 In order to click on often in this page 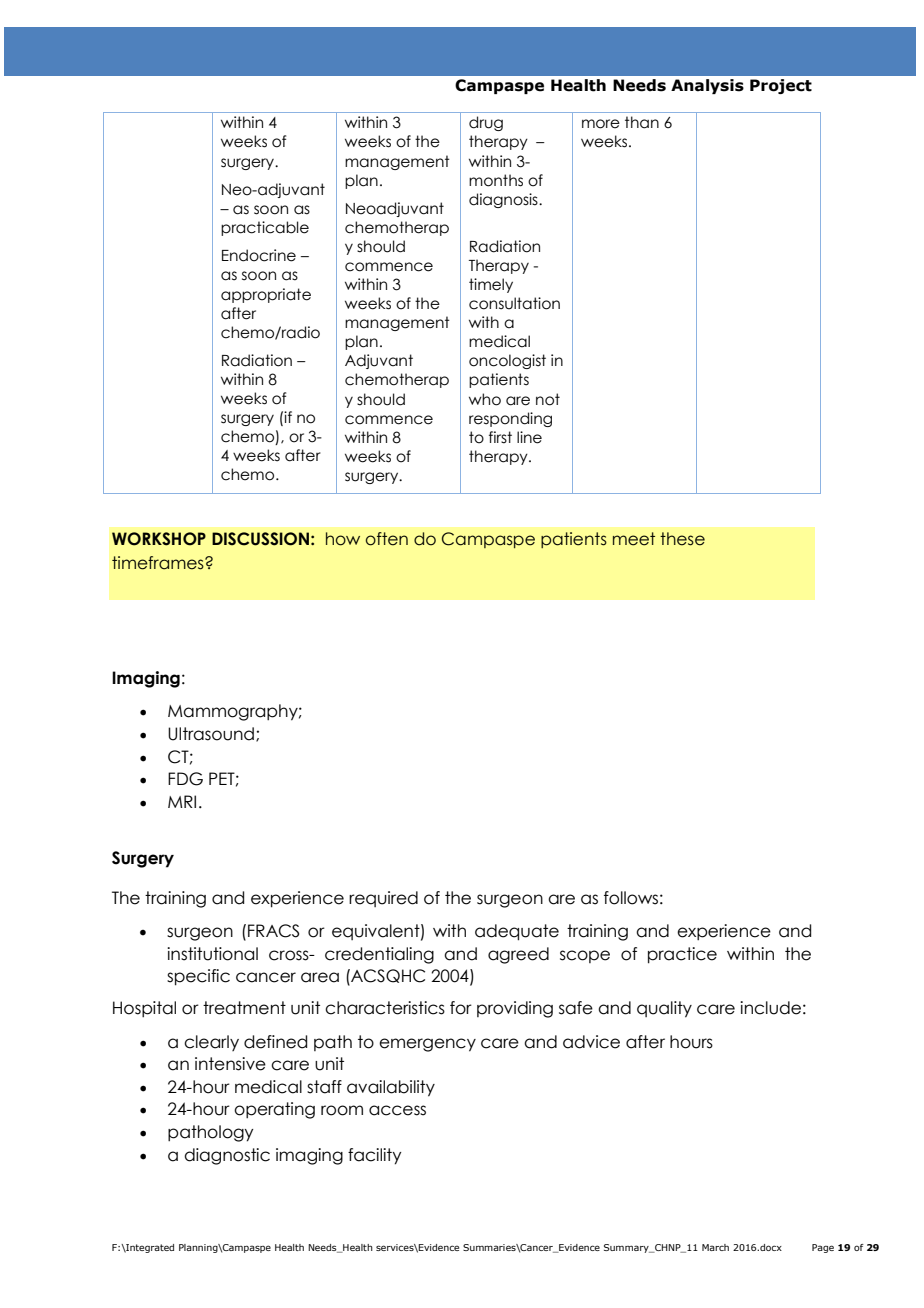, I will do `click(386, 539)`.
